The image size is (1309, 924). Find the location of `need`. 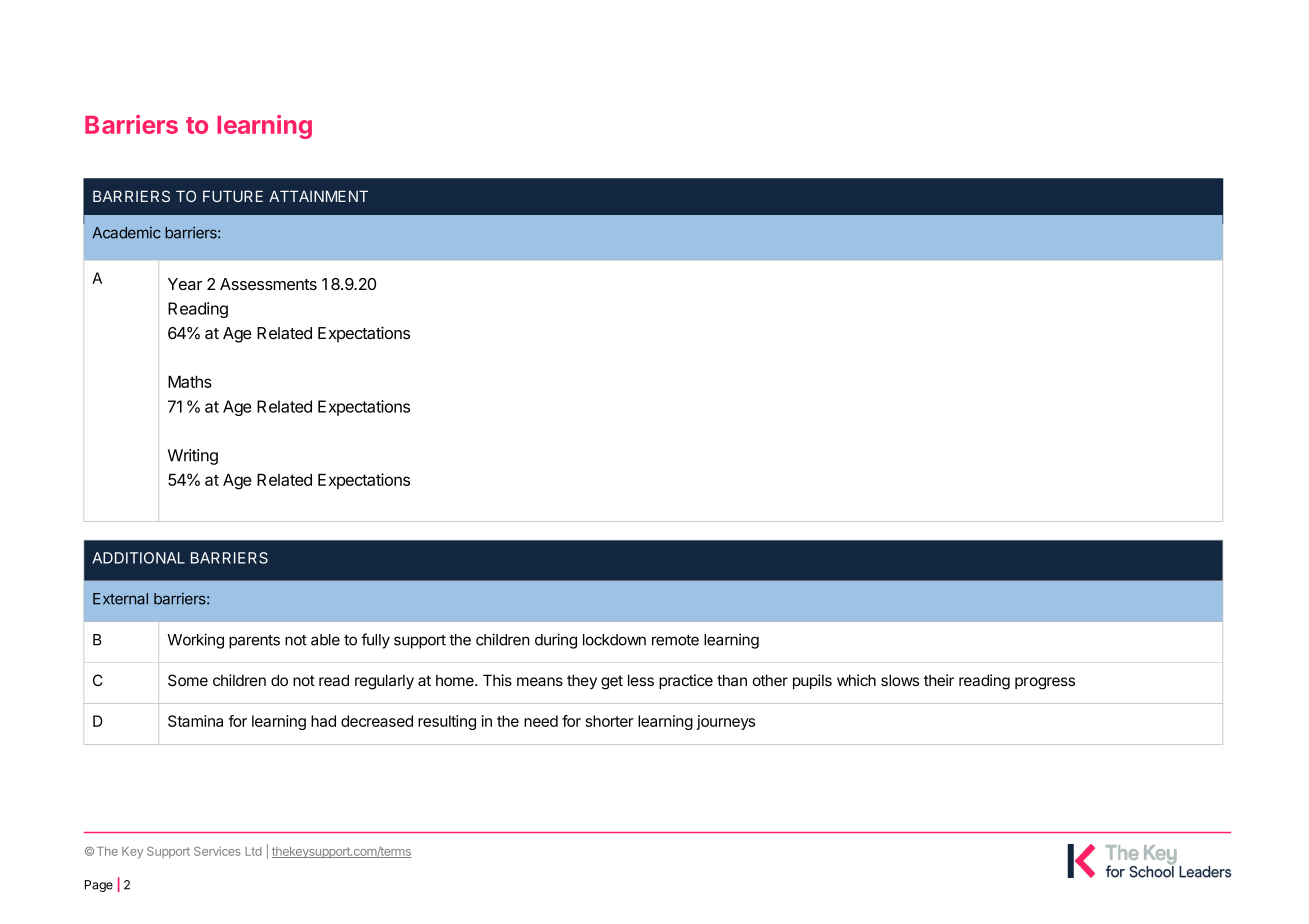

need is located at coordinates (541, 721).
